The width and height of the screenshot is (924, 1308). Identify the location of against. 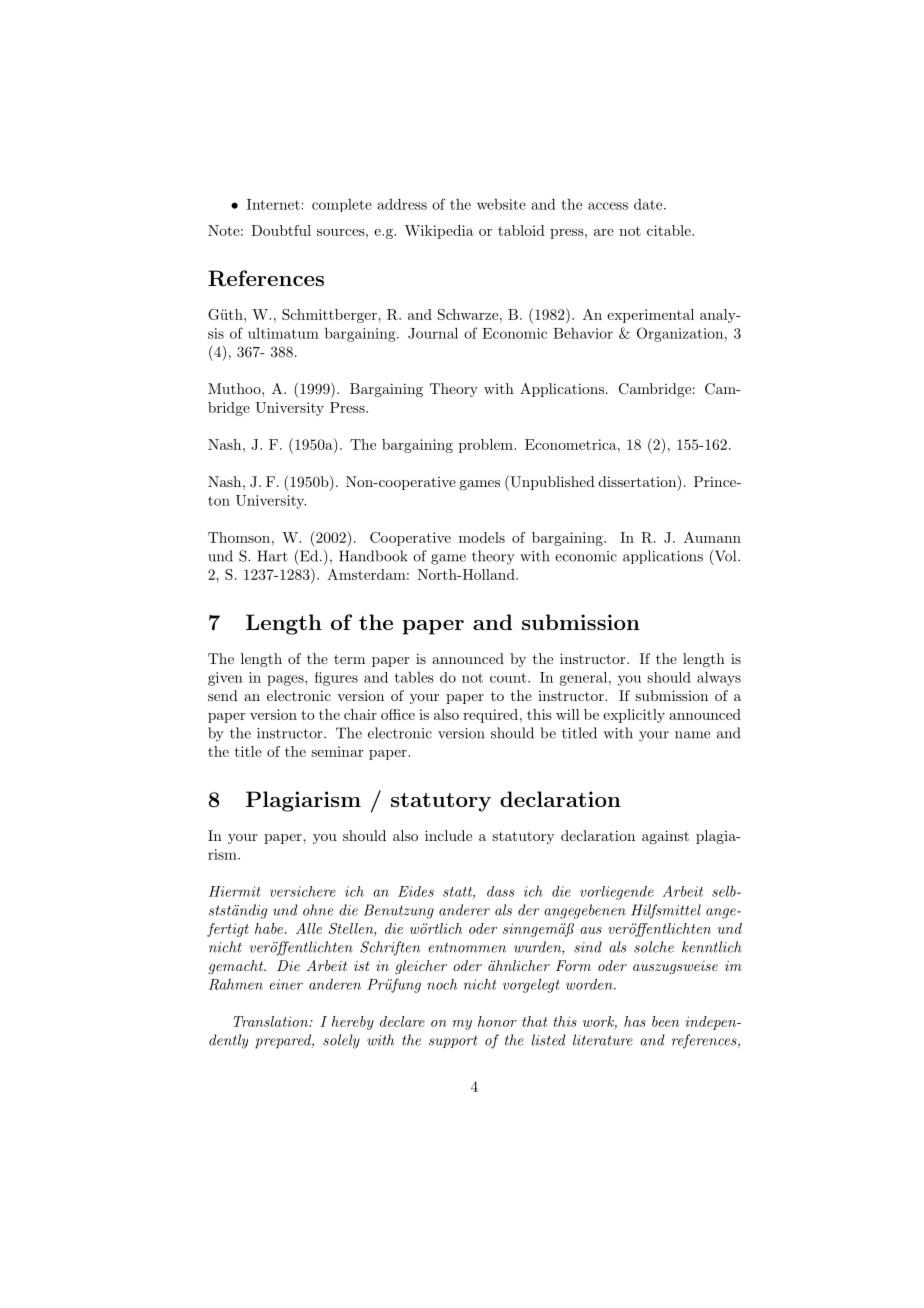
(665, 837).
